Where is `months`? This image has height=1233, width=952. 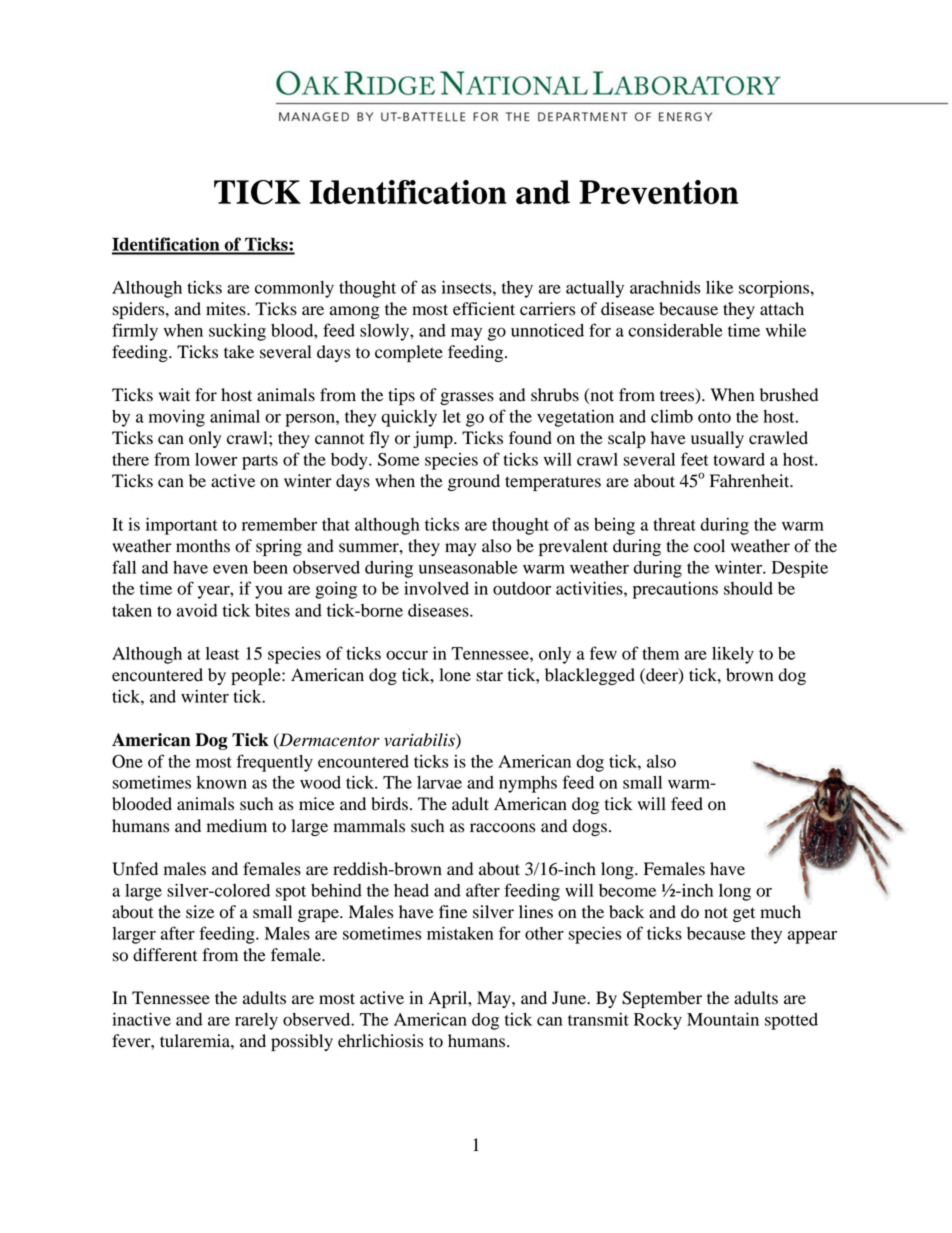
months is located at coordinates (203, 546).
